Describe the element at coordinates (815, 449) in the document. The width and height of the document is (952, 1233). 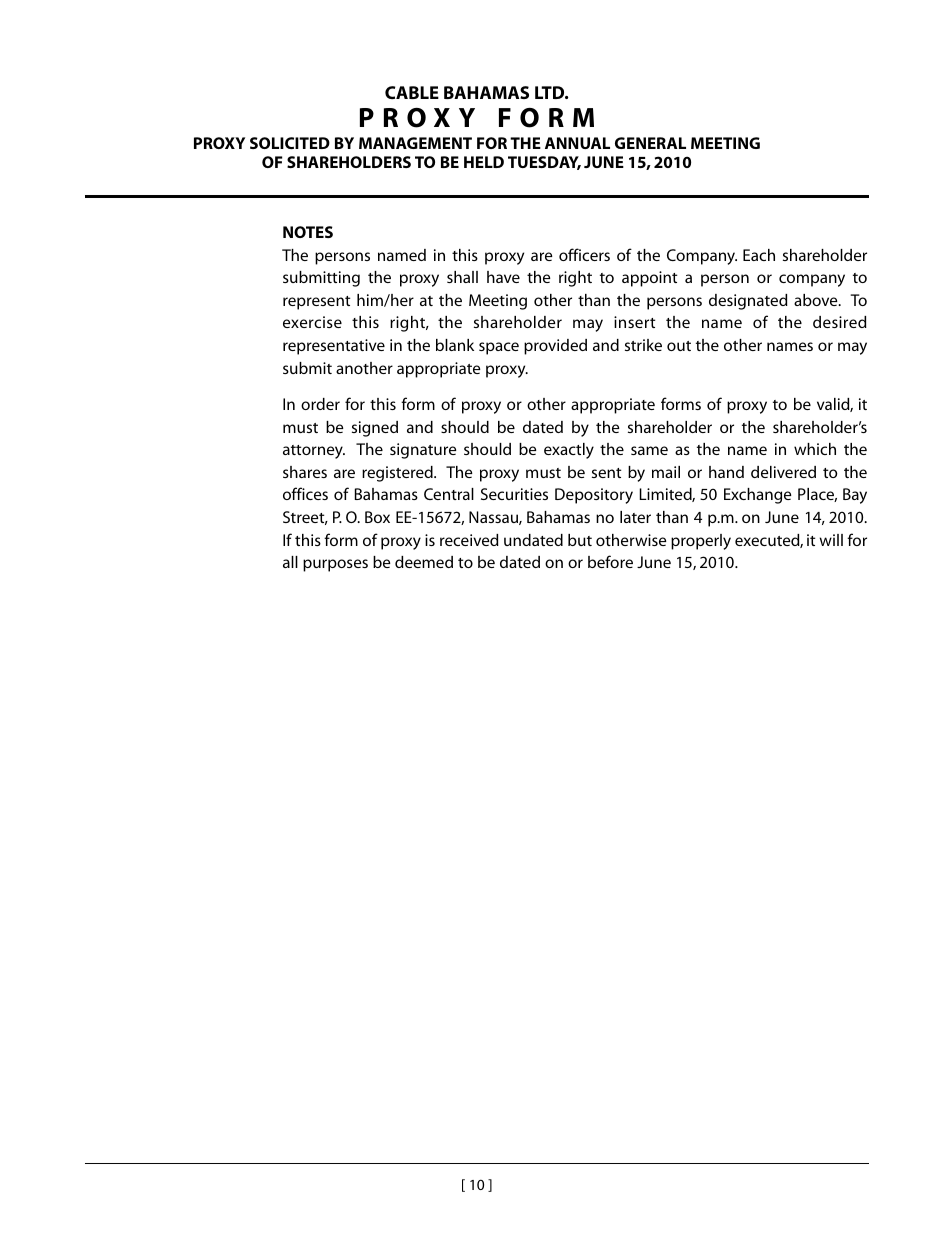
I see `which` at that location.
